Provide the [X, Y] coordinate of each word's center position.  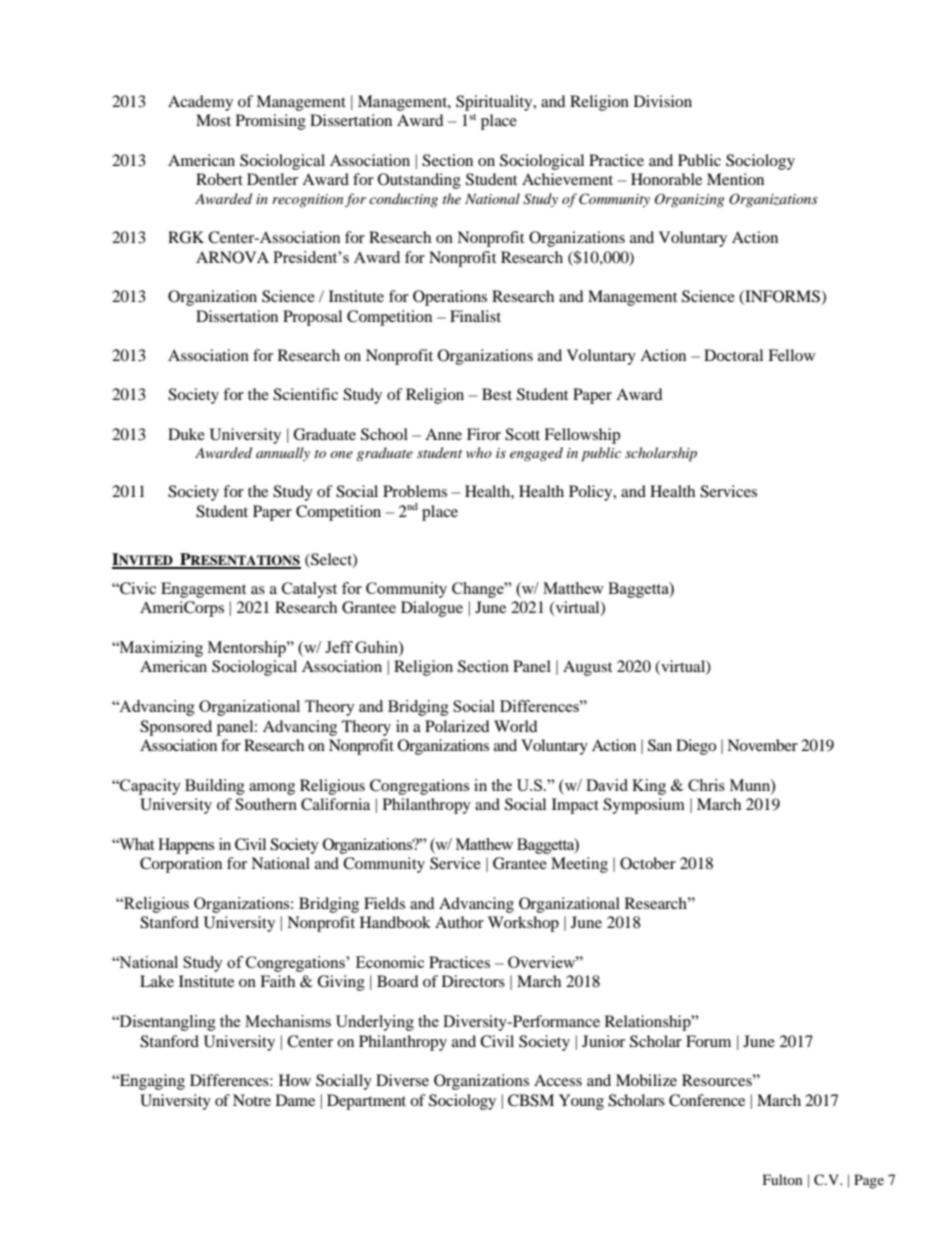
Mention [735, 179]
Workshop [523, 924]
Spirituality [495, 103]
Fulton [783, 1179]
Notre [252, 1100]
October [648, 863]
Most [213, 120]
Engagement [203, 590]
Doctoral [733, 355]
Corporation [181, 865]
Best [497, 394]
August [587, 668]
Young [581, 1102]
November [762, 745]
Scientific [305, 394]
